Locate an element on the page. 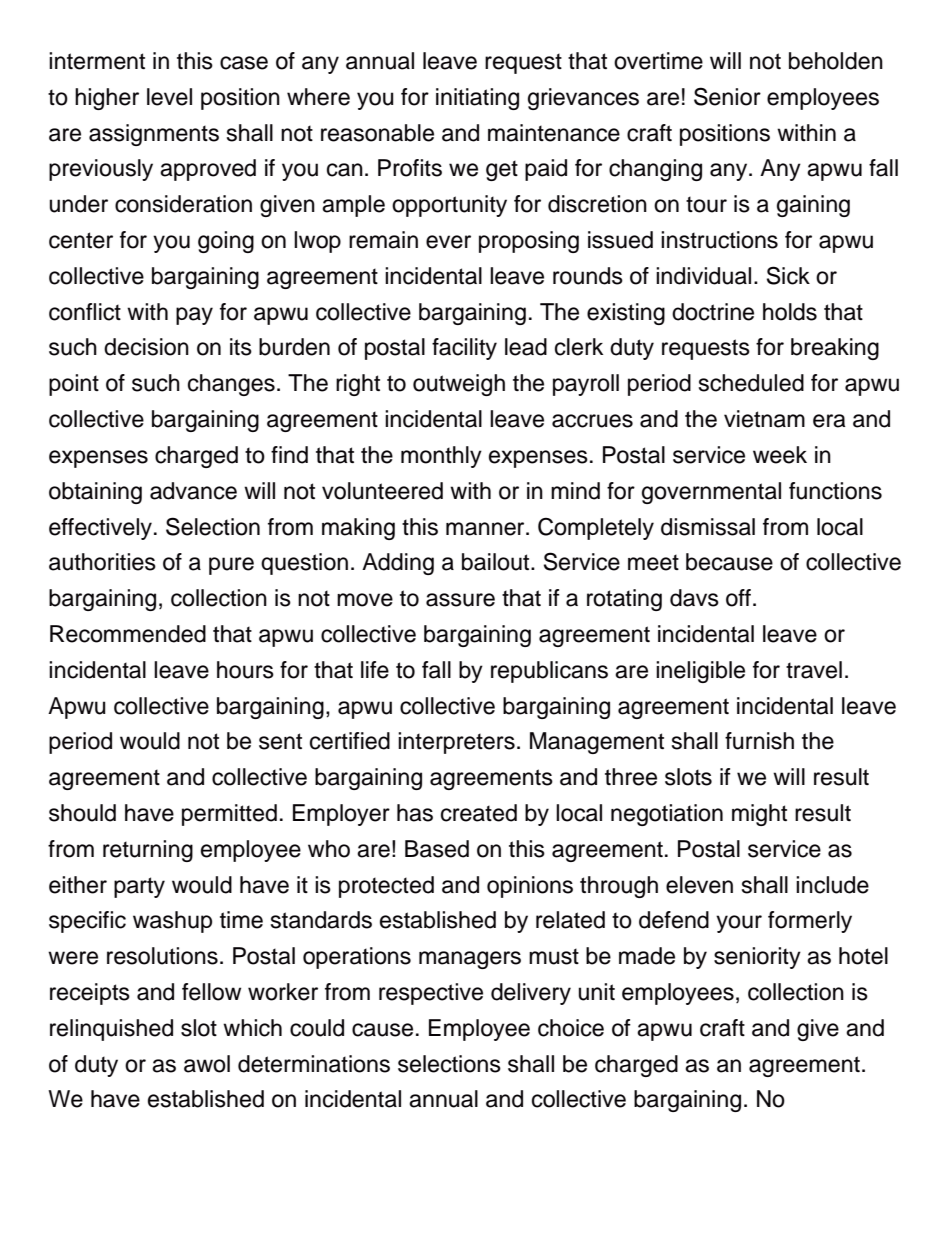 This image has width=952, height=1233. off is located at coordinates (740, 598).
